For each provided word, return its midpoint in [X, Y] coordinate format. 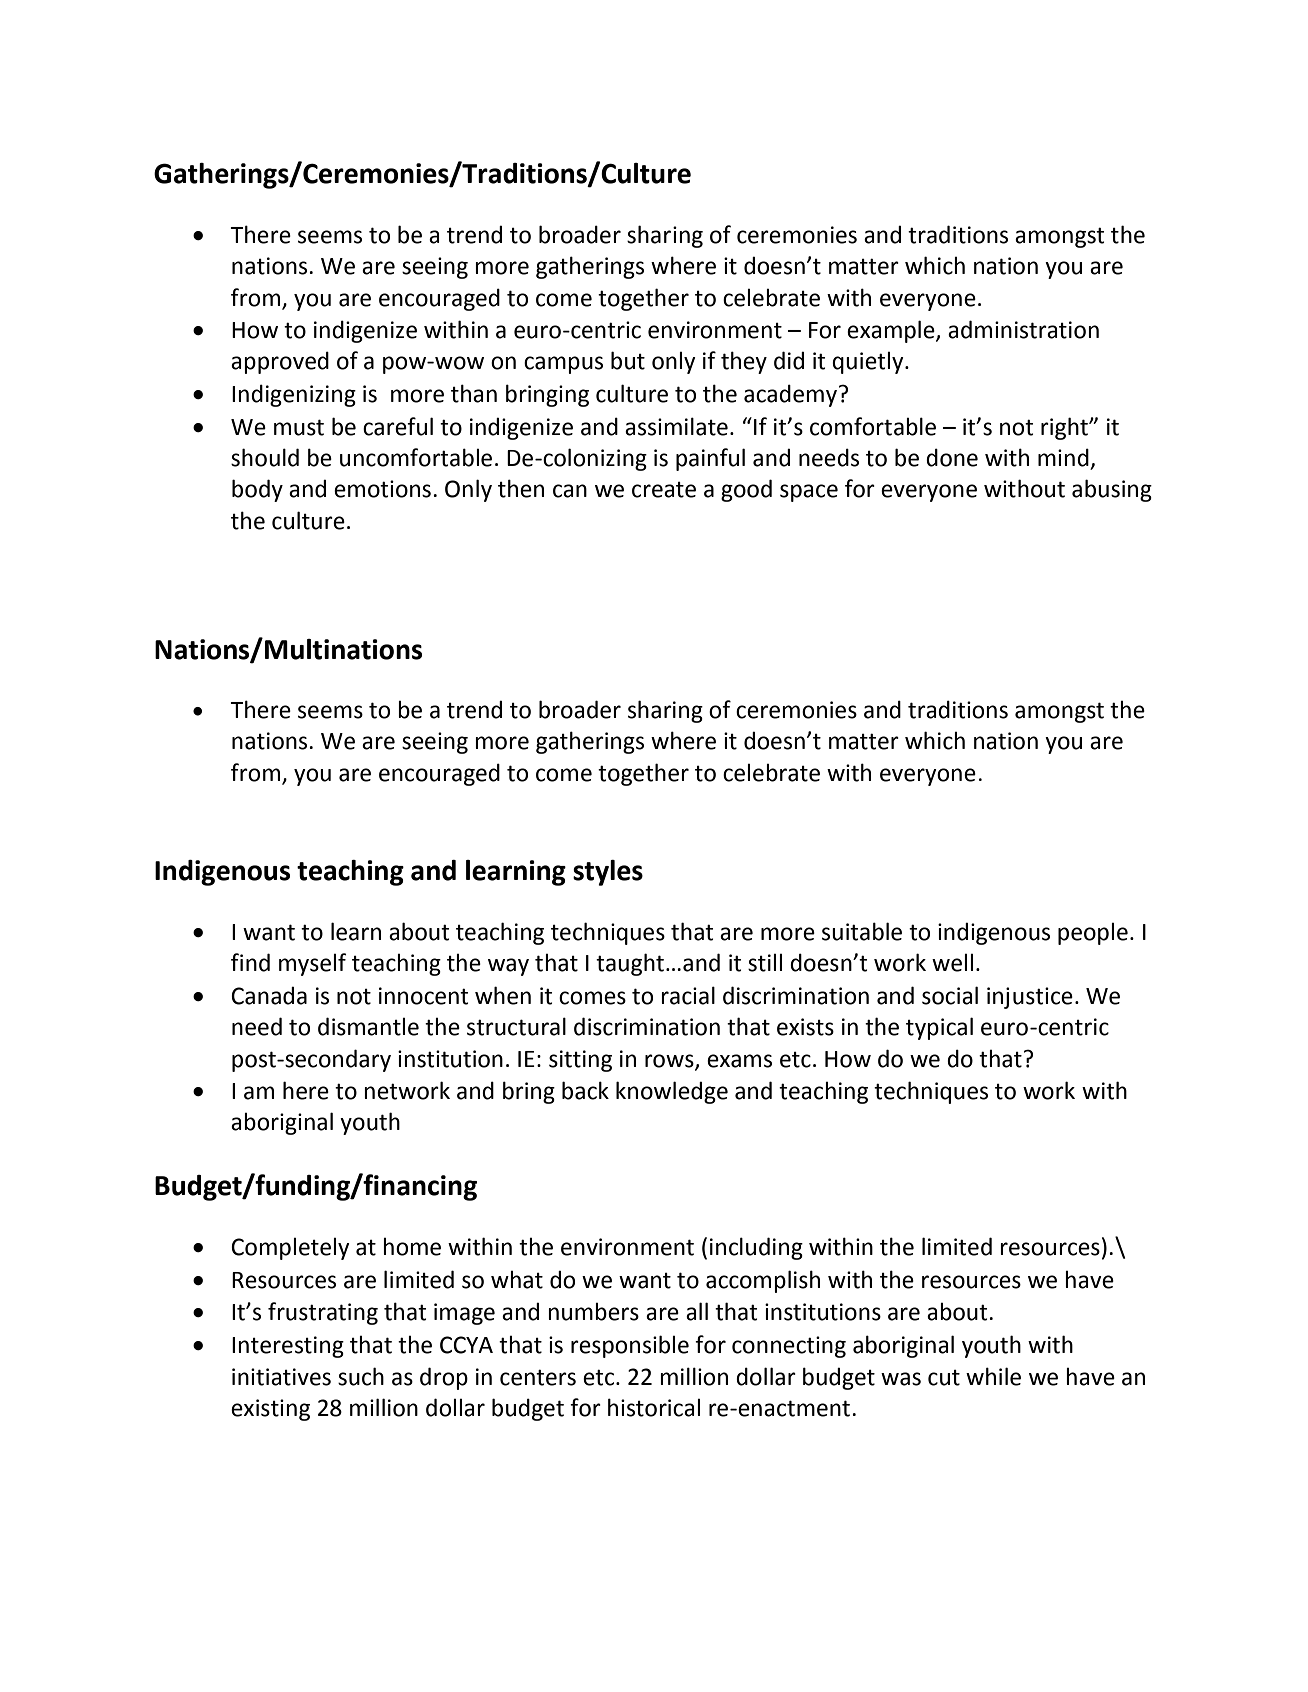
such [361, 1376]
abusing [1112, 490]
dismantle [368, 1026]
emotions [382, 489]
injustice [1030, 998]
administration [1023, 329]
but [628, 360]
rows [670, 1061]
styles [608, 873]
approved [280, 362]
